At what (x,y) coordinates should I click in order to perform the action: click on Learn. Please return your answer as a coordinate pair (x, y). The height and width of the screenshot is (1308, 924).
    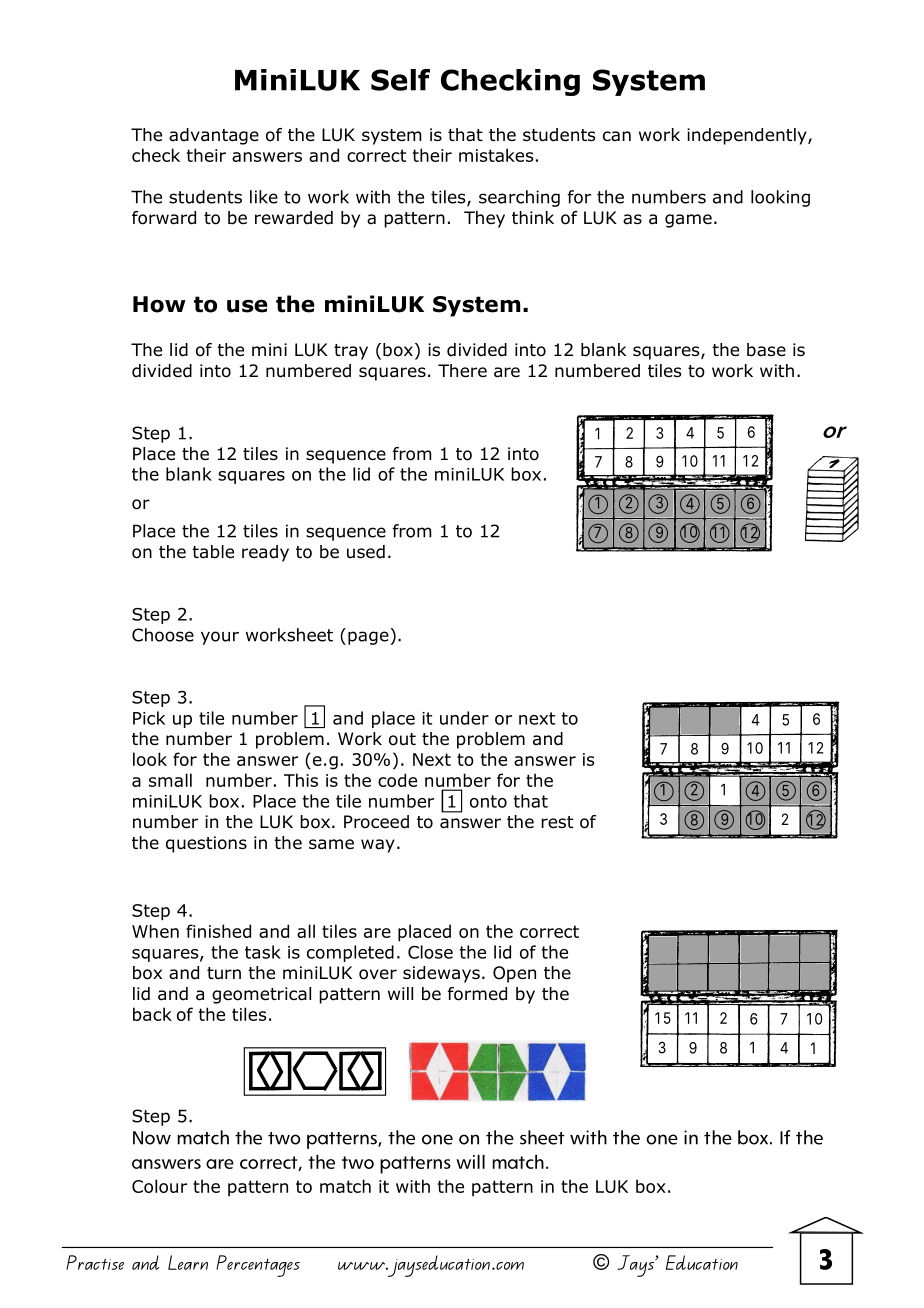
    Looking at the image, I should click on (188, 1262).
